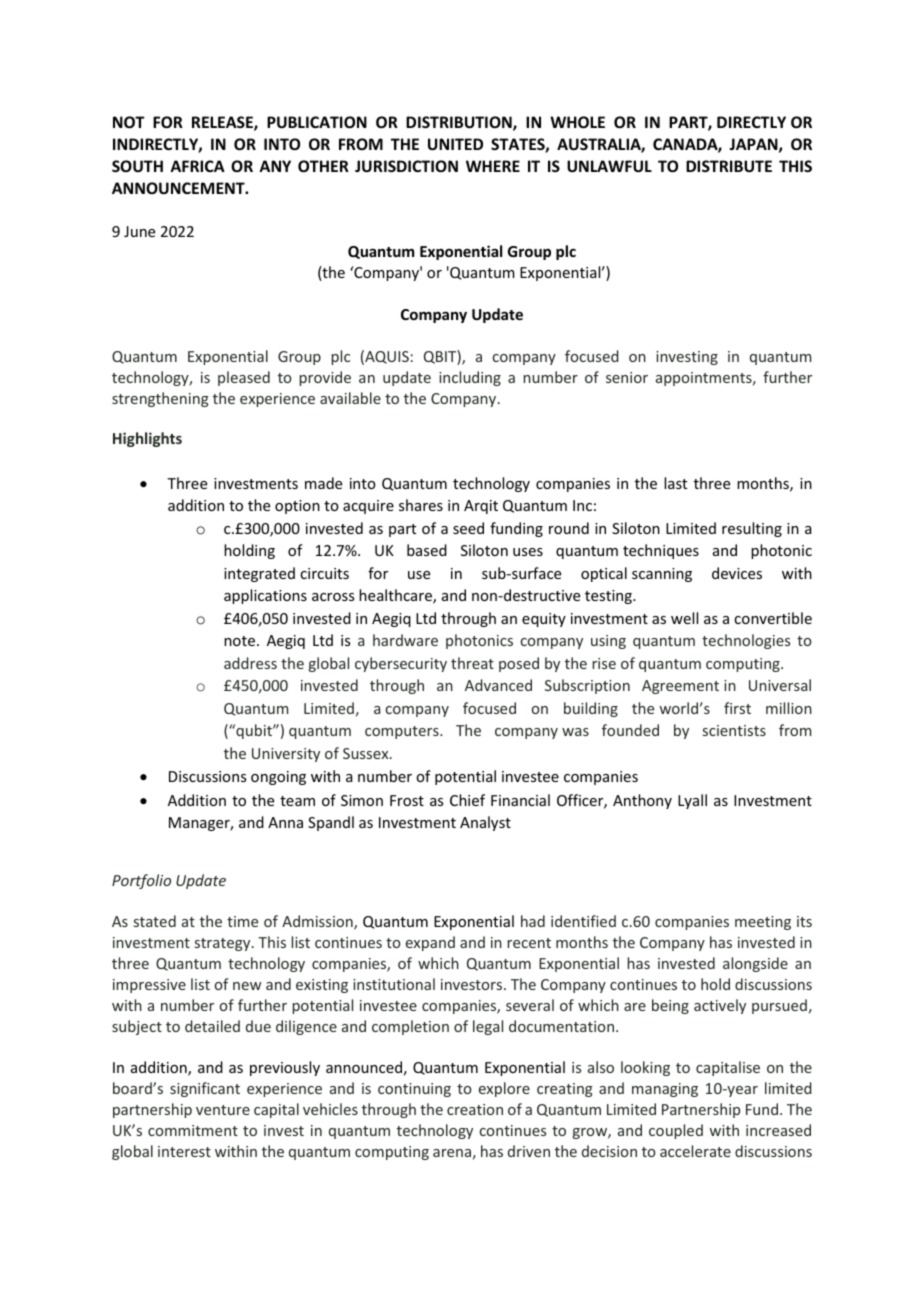 This document has height=1308, width=924. Describe the element at coordinates (421, 505) in the document. I see `shares` at that location.
